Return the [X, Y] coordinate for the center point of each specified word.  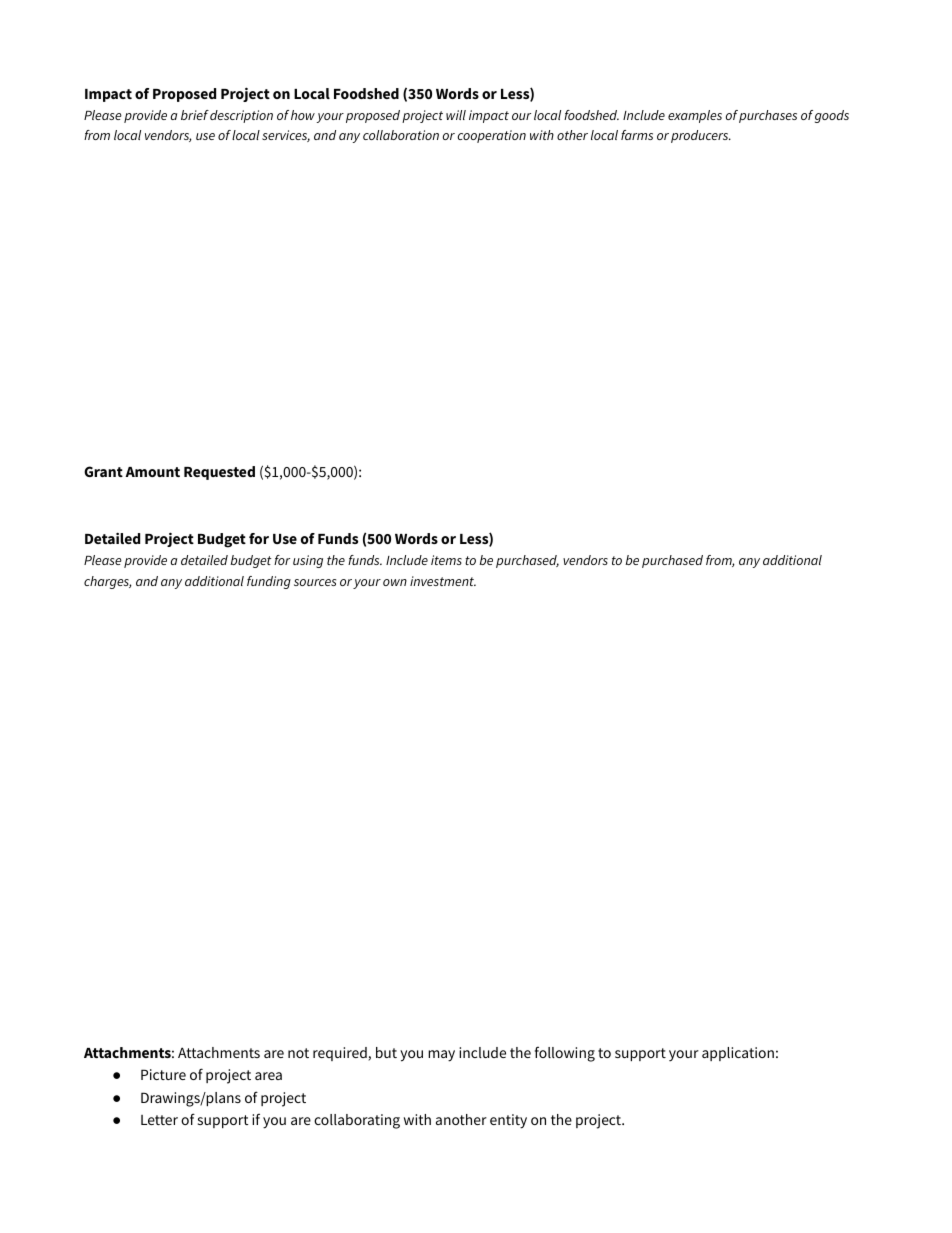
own [395, 582]
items [446, 560]
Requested [219, 473]
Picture [163, 1074]
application [738, 1054]
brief [195, 115]
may [441, 1056]
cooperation [491, 136]
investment [443, 581]
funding [269, 582]
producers [701, 136]
